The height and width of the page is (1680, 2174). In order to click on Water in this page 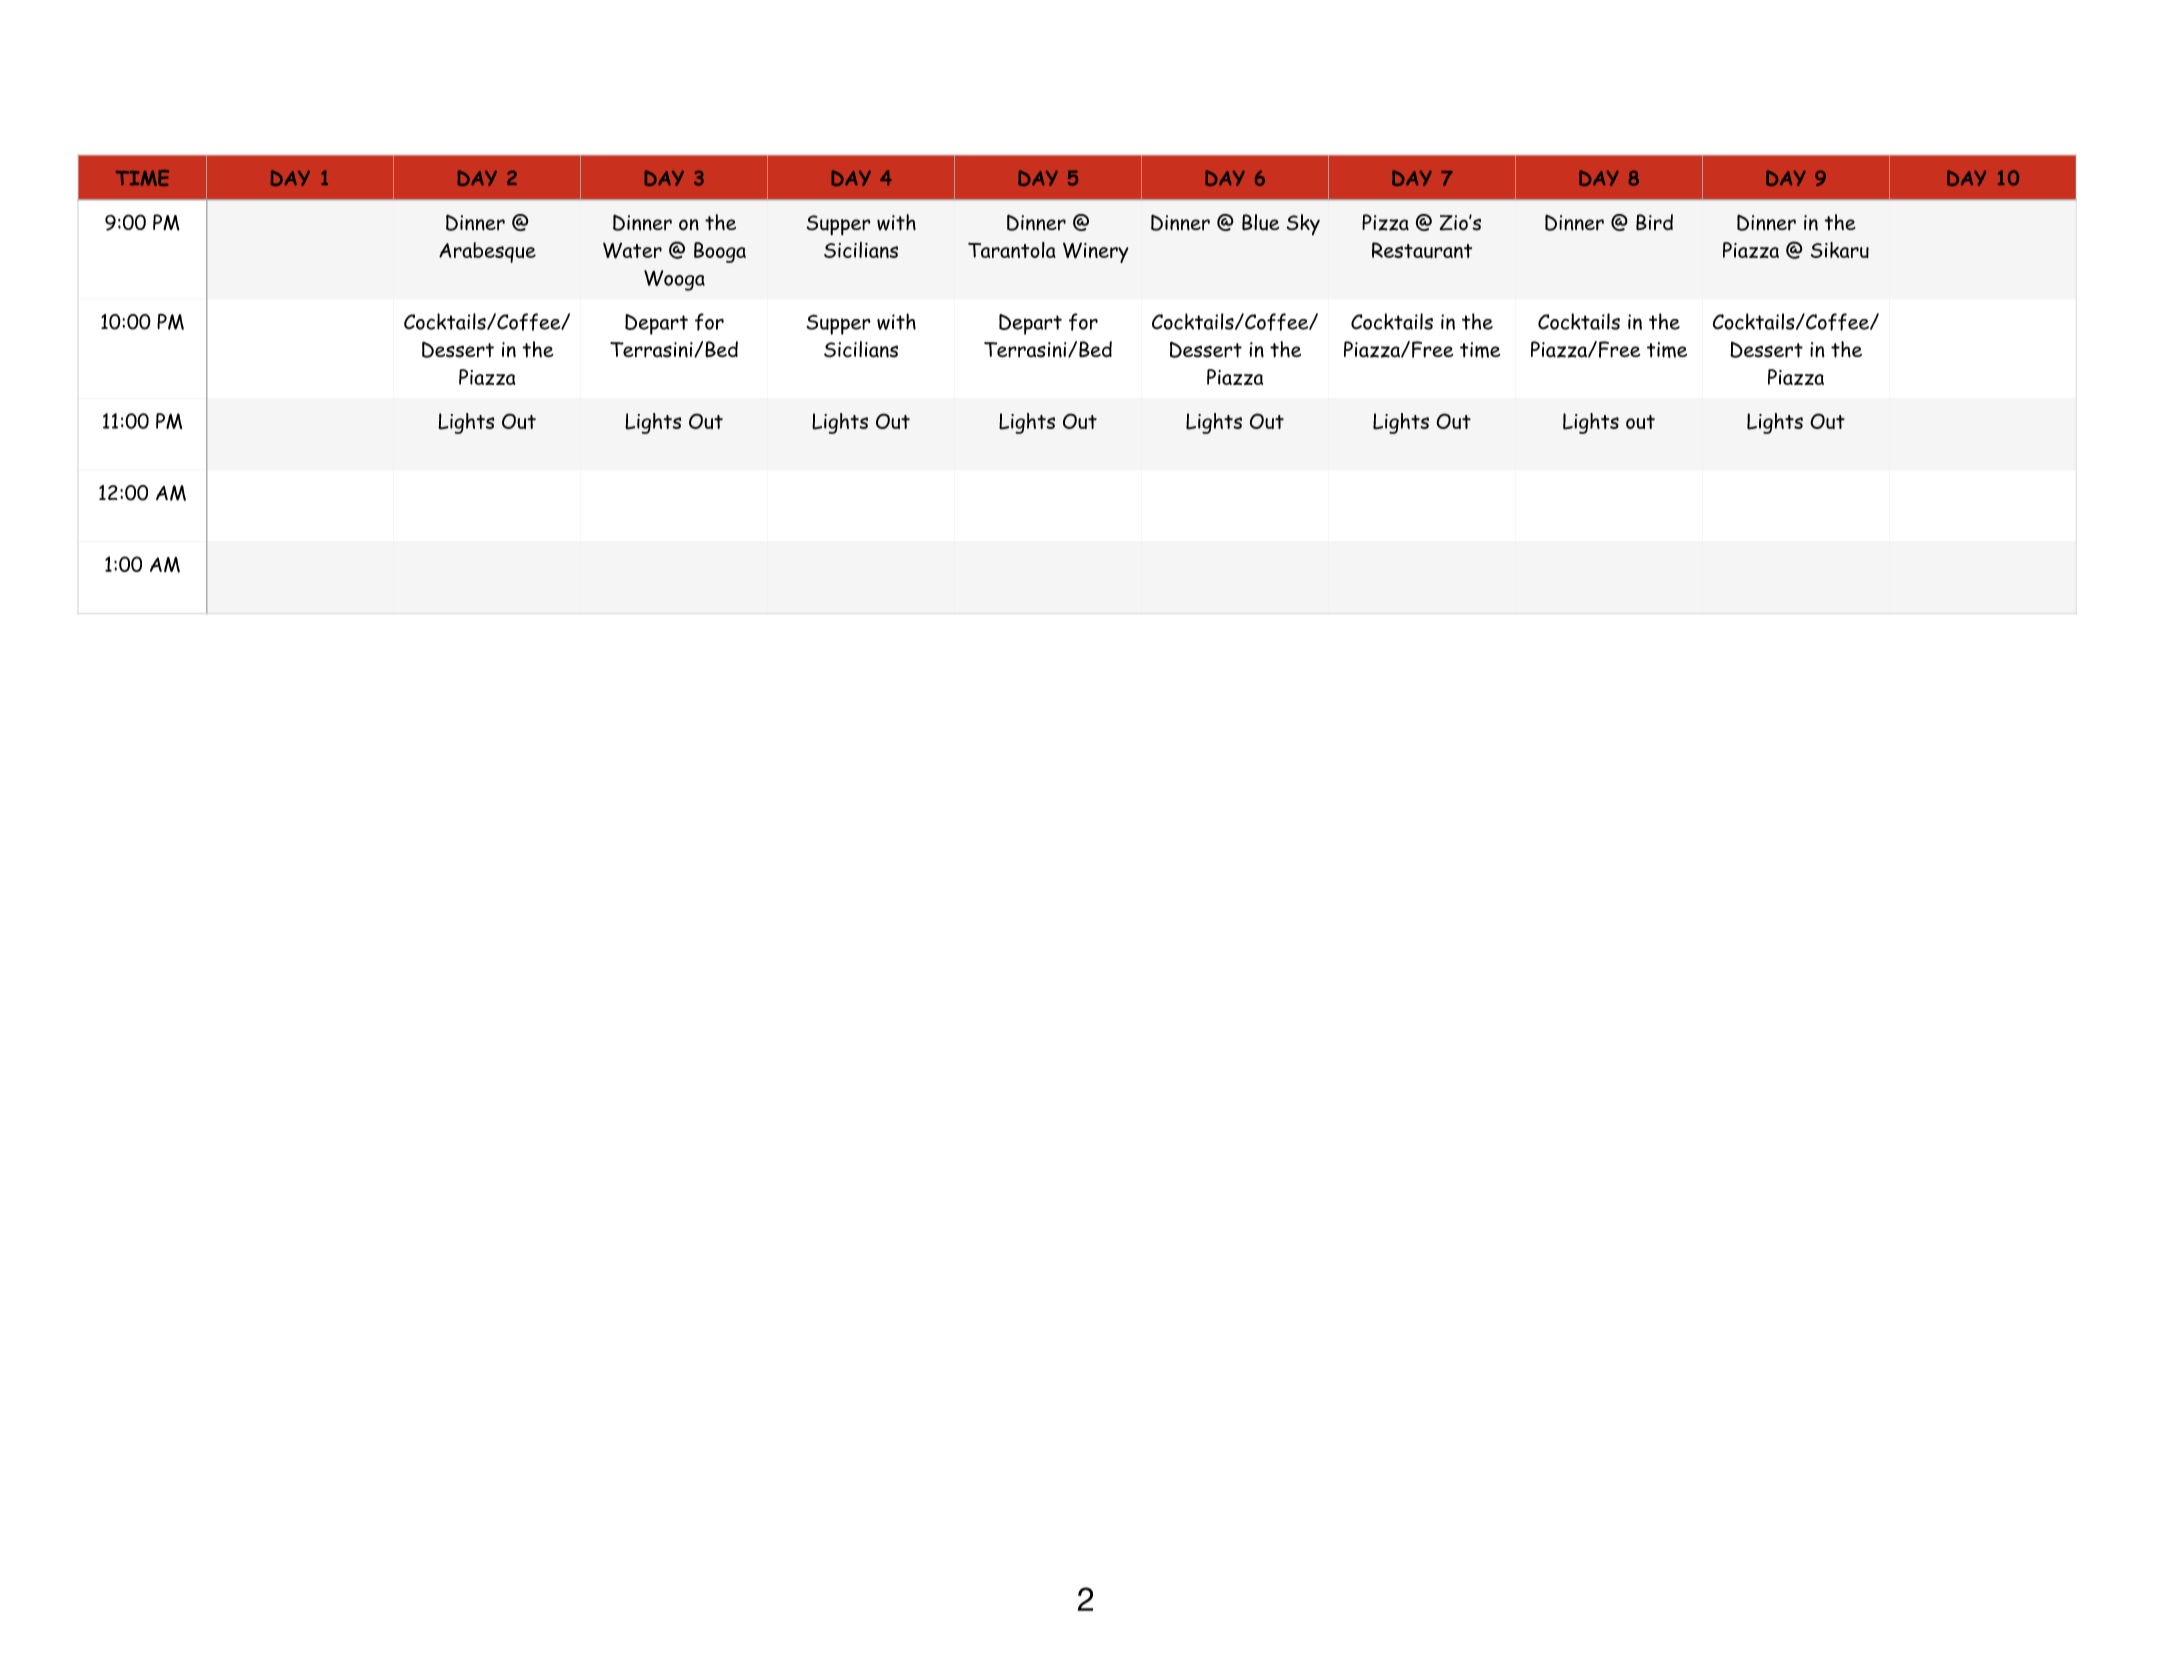, I will do `click(632, 251)`.
